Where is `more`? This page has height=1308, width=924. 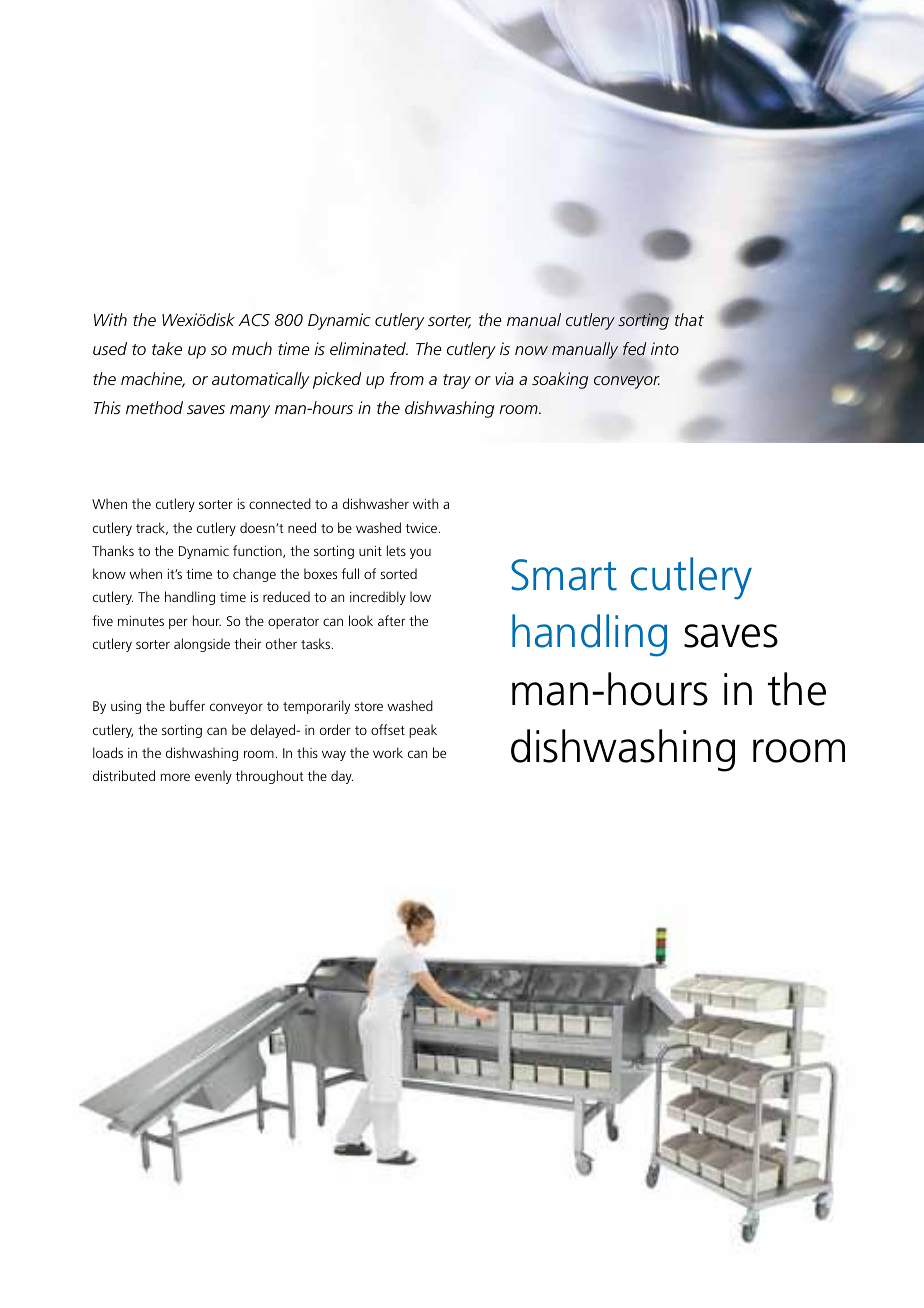
more is located at coordinates (175, 777).
